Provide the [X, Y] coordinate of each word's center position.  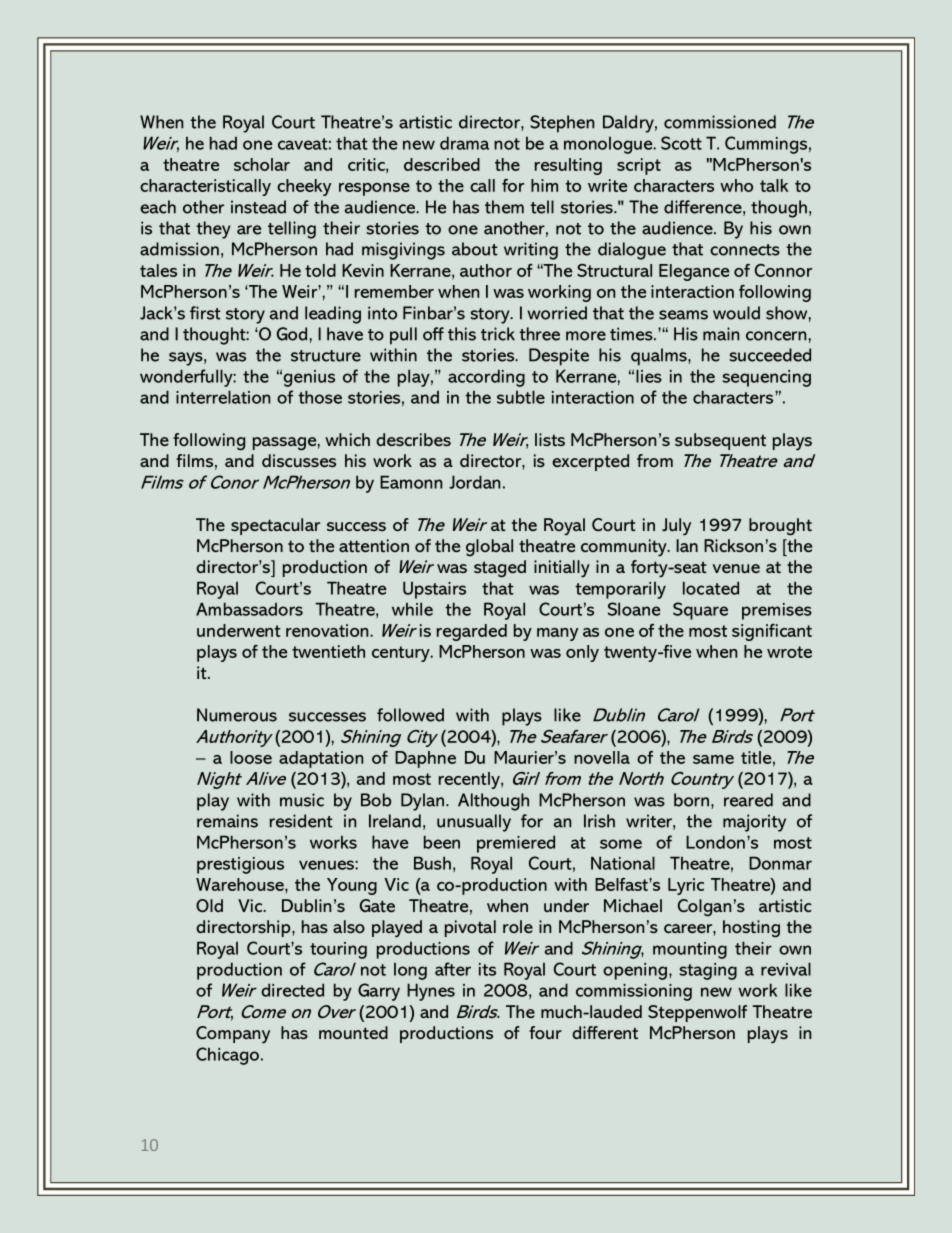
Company [233, 1035]
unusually [474, 823]
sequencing [767, 378]
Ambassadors [249, 609]
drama [464, 143]
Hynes [431, 992]
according [486, 378]
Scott [681, 143]
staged [500, 569]
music [302, 800]
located [711, 588]
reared [748, 800]
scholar [262, 164]
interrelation [223, 397]
